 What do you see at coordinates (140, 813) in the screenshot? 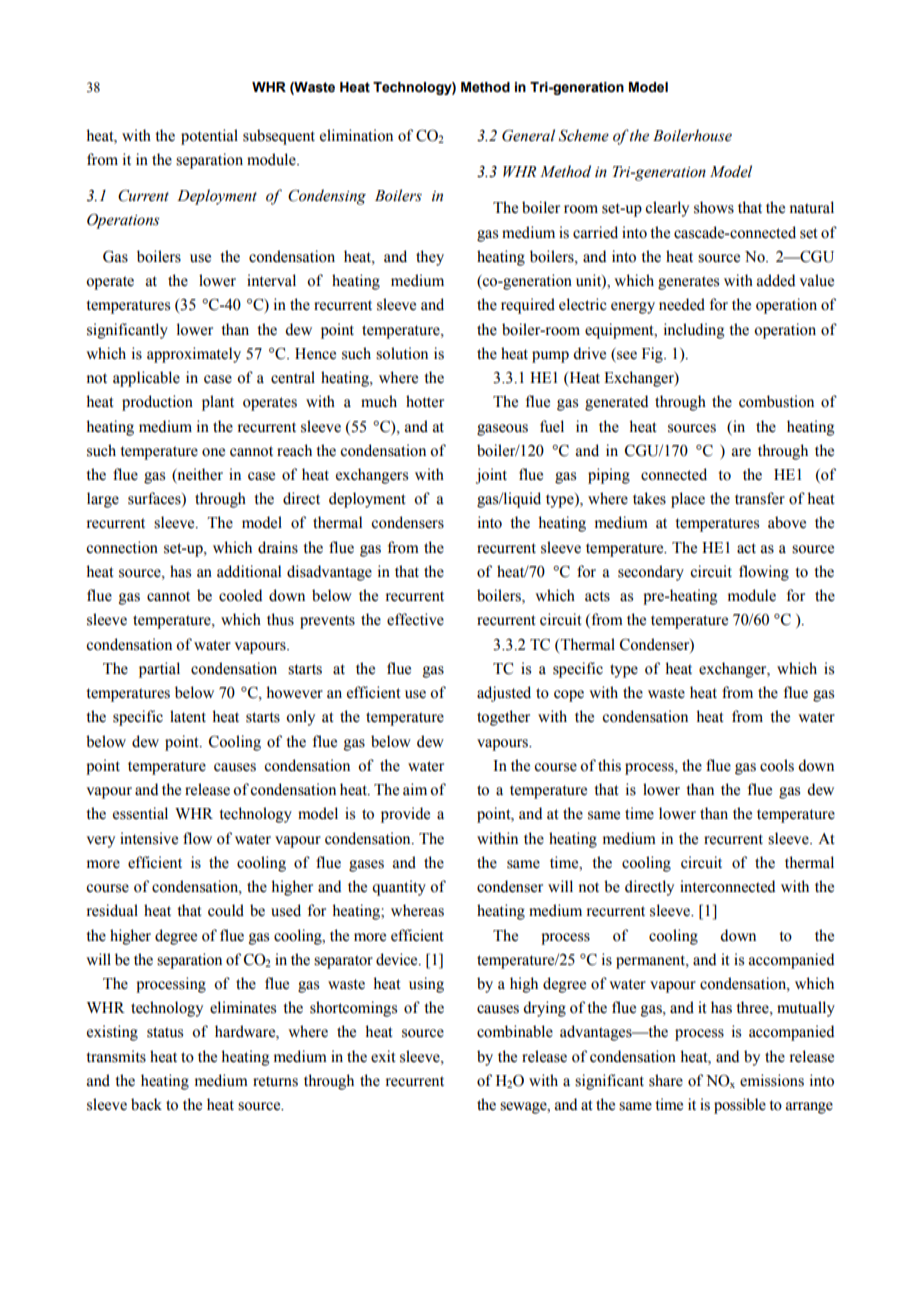
I see `essential` at bounding box center [140, 813].
